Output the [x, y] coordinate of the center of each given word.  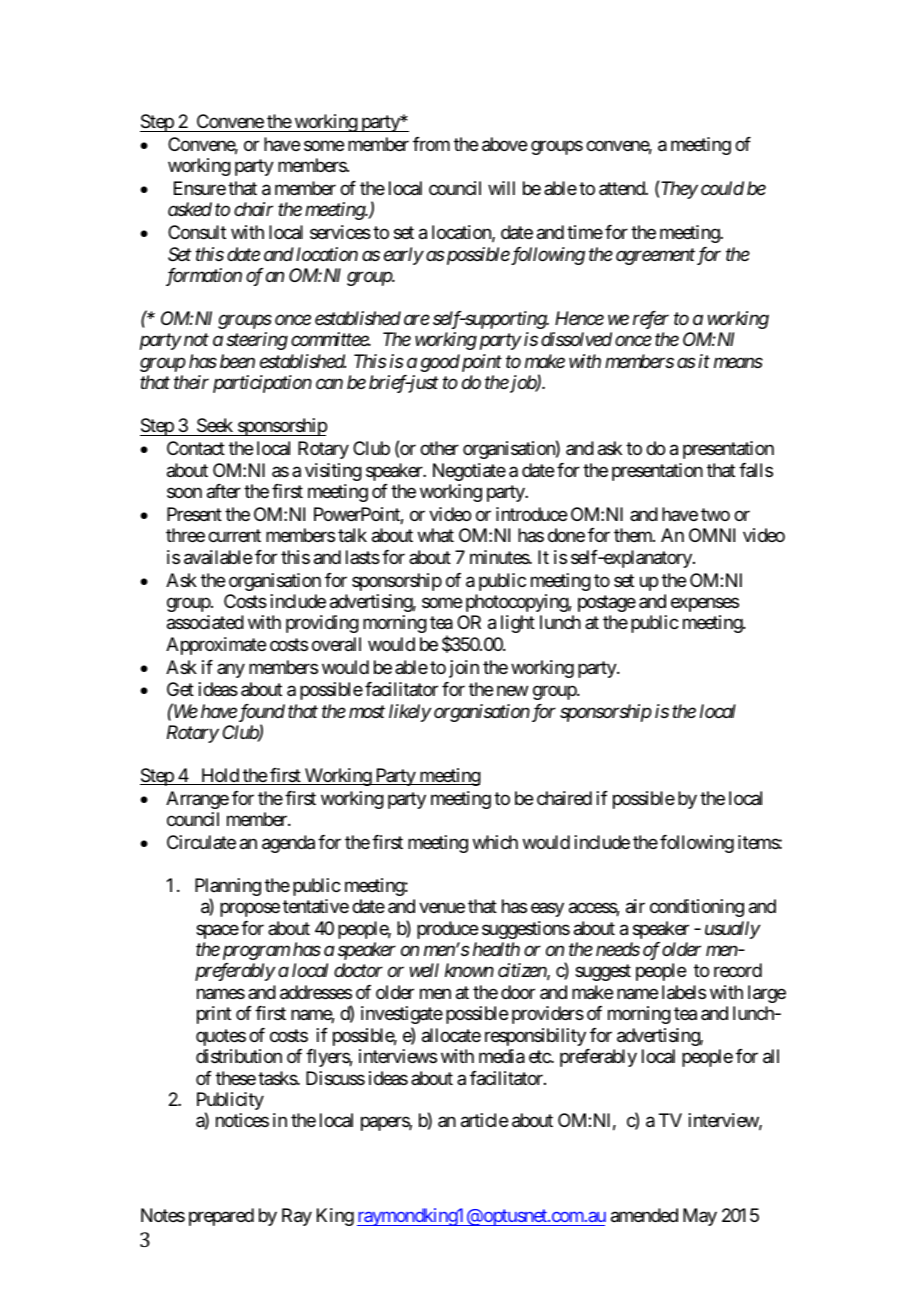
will [501, 188]
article [484, 1120]
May [700, 1217]
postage [607, 603]
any [231, 670]
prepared [221, 1217]
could [722, 188]
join [464, 669]
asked [190, 209]
